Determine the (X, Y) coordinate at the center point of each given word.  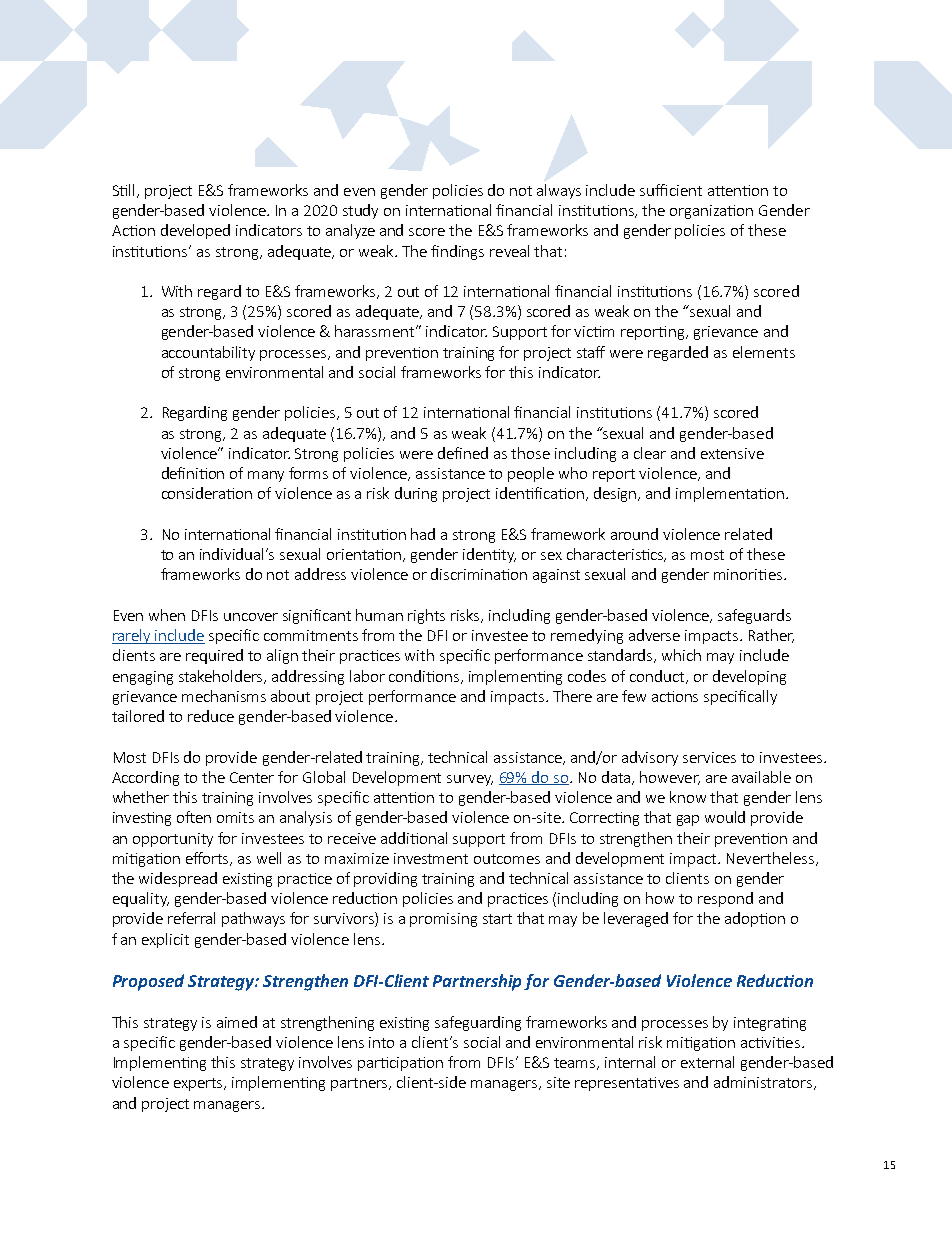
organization (711, 212)
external (707, 1062)
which (681, 655)
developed (195, 231)
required (214, 656)
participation (400, 1064)
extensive (732, 453)
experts (199, 1084)
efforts (209, 859)
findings (457, 252)
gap (688, 820)
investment (431, 858)
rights (426, 616)
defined (463, 453)
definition (193, 473)
